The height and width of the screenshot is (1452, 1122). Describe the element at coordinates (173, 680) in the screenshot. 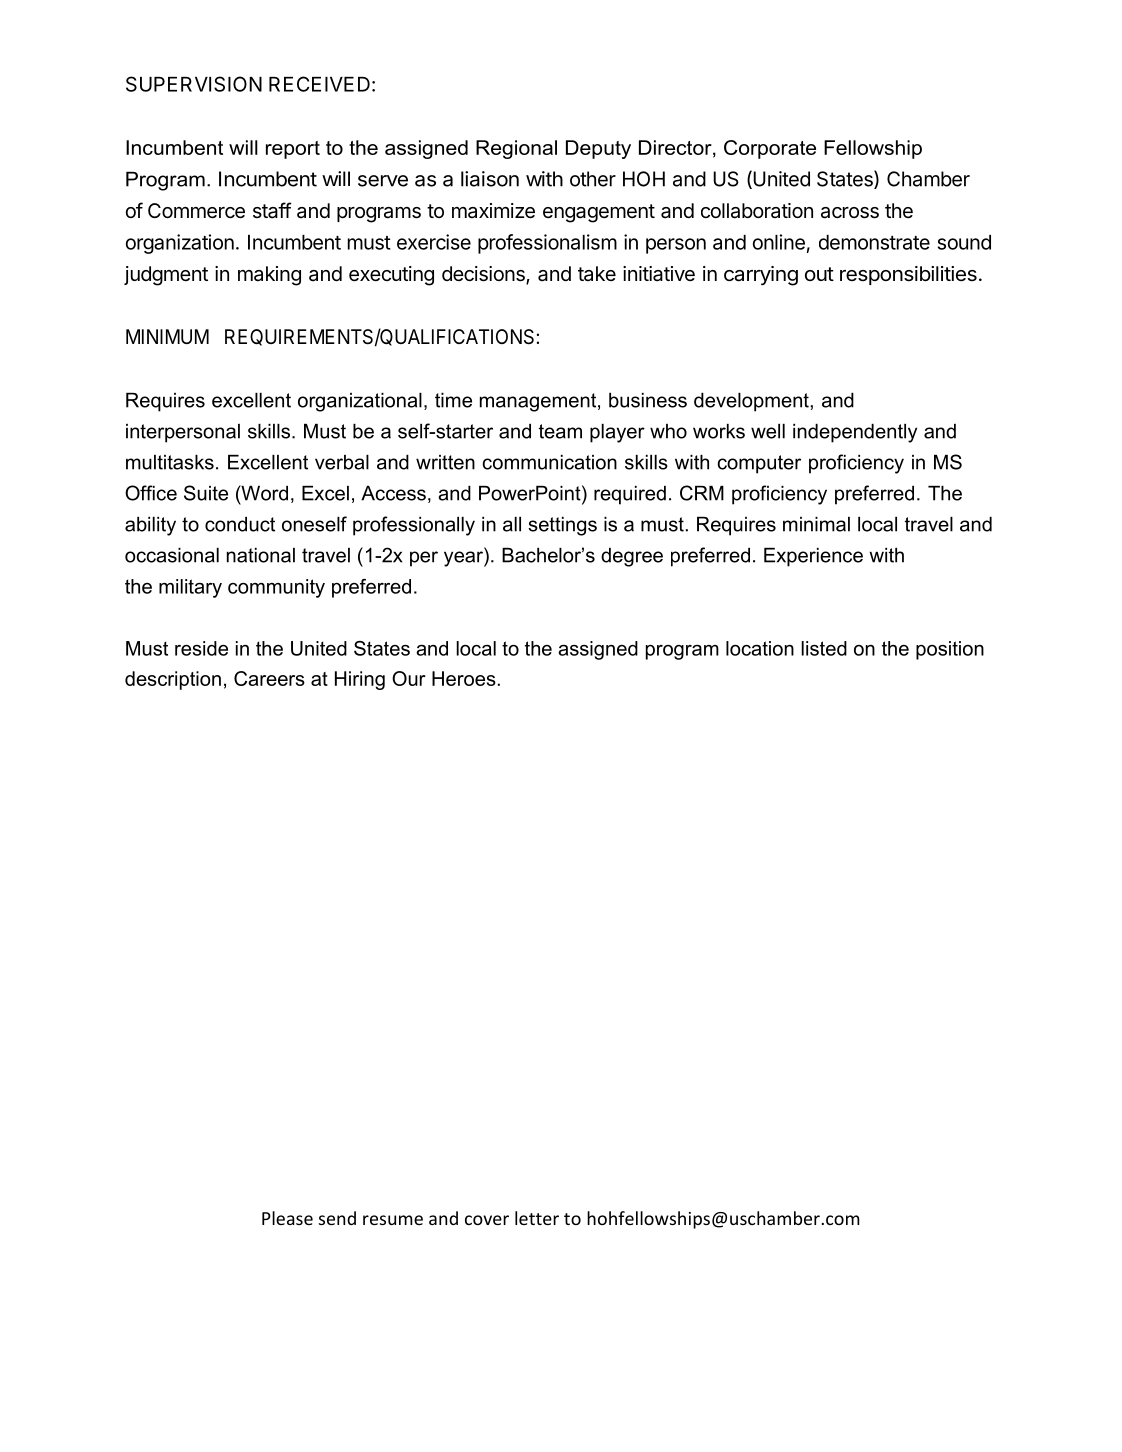

I see `description` at that location.
